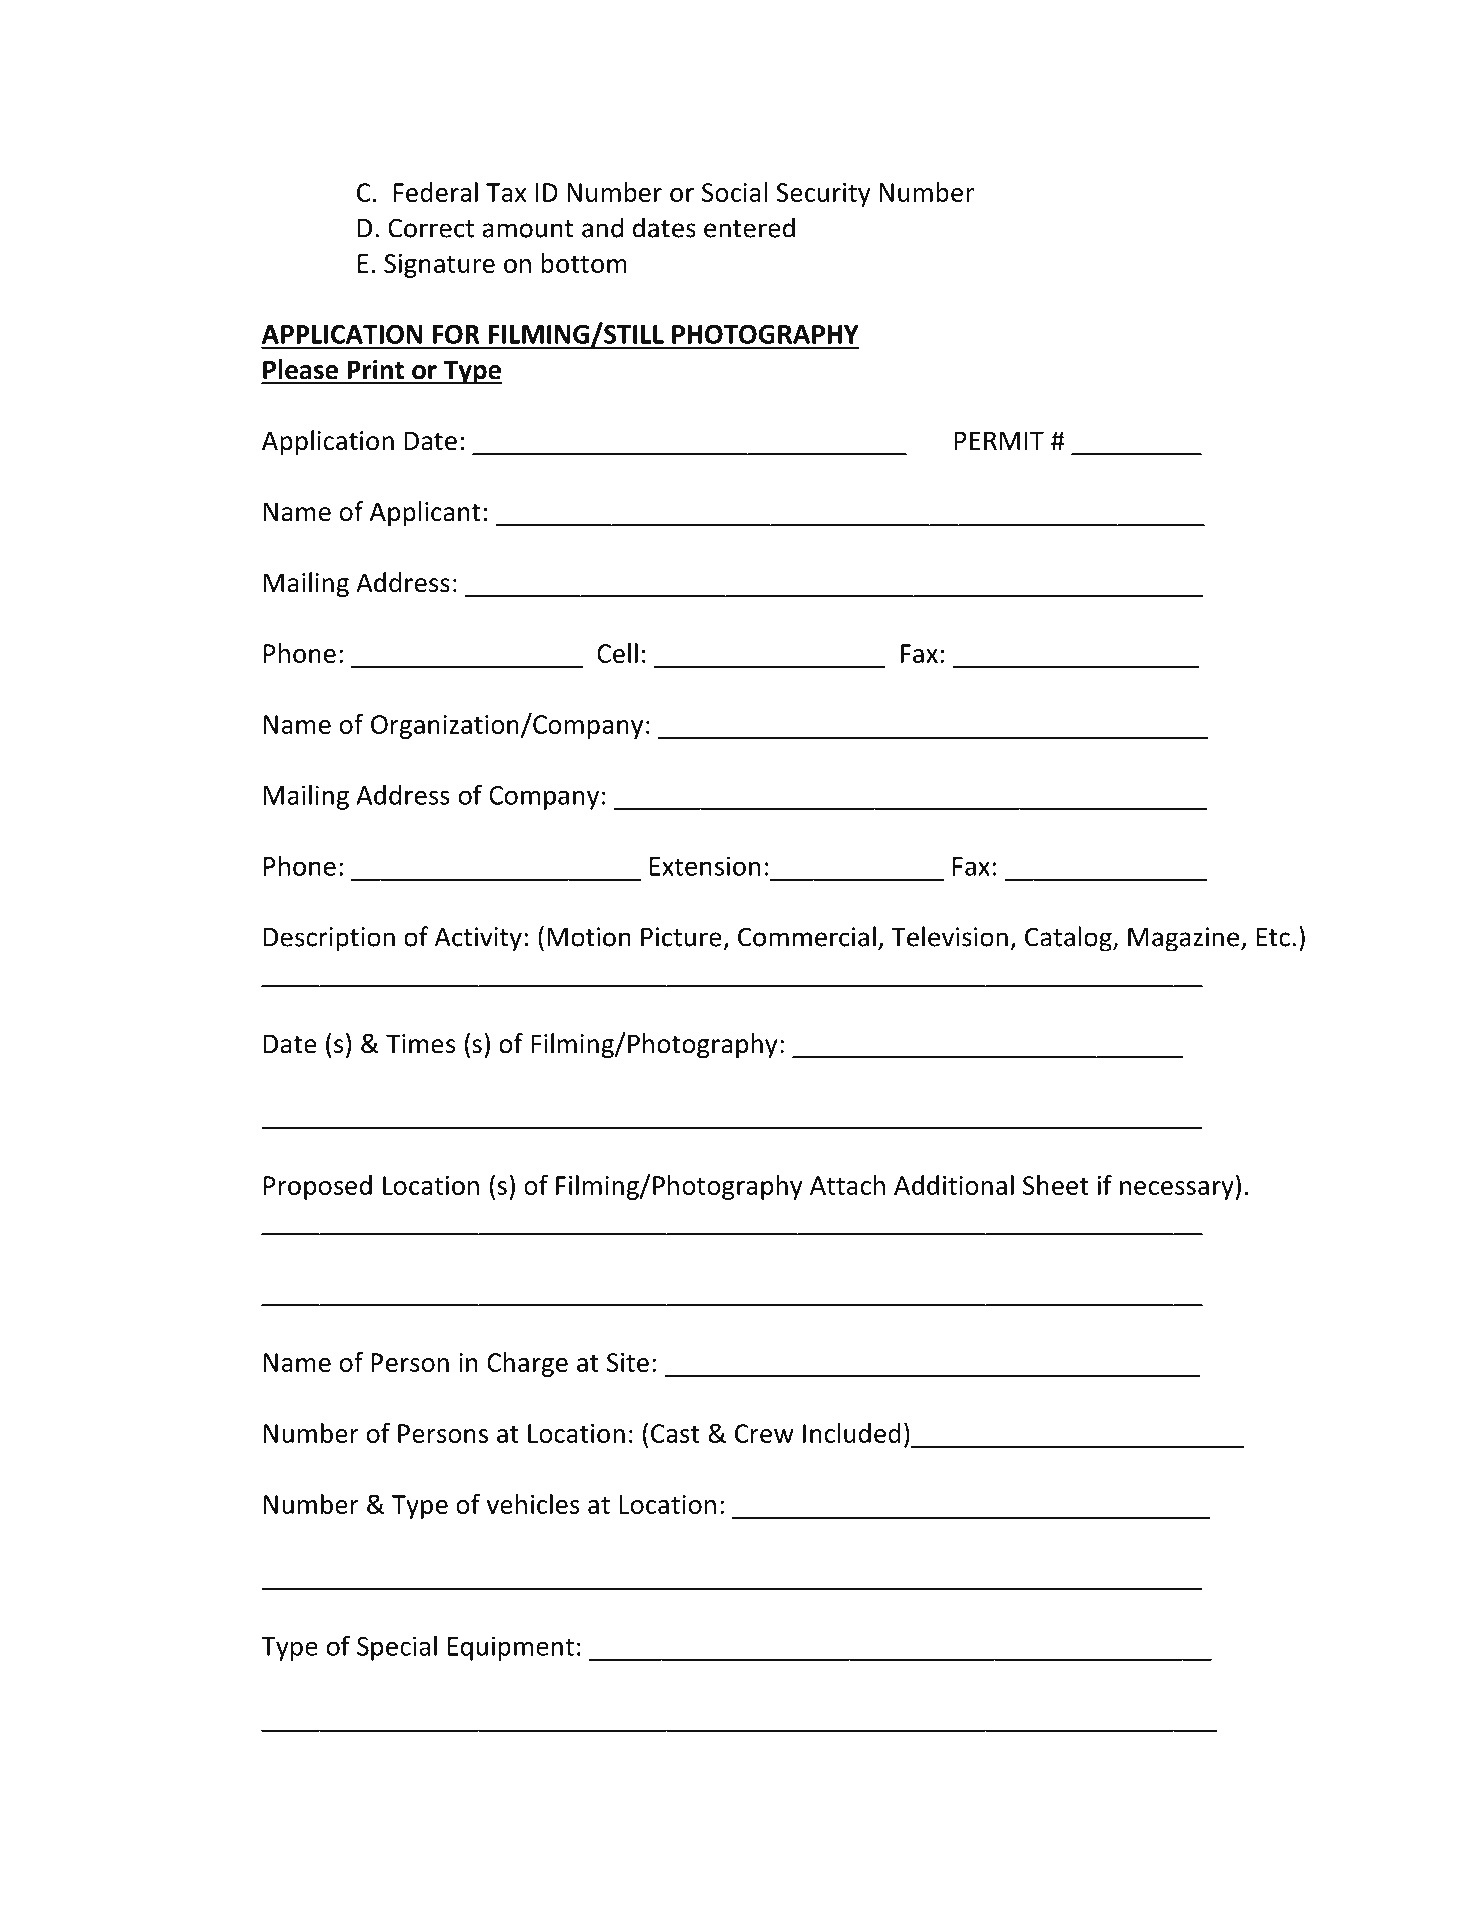 Image resolution: width=1482 pixels, height=1917 pixels. I want to click on Special, so click(397, 1648).
